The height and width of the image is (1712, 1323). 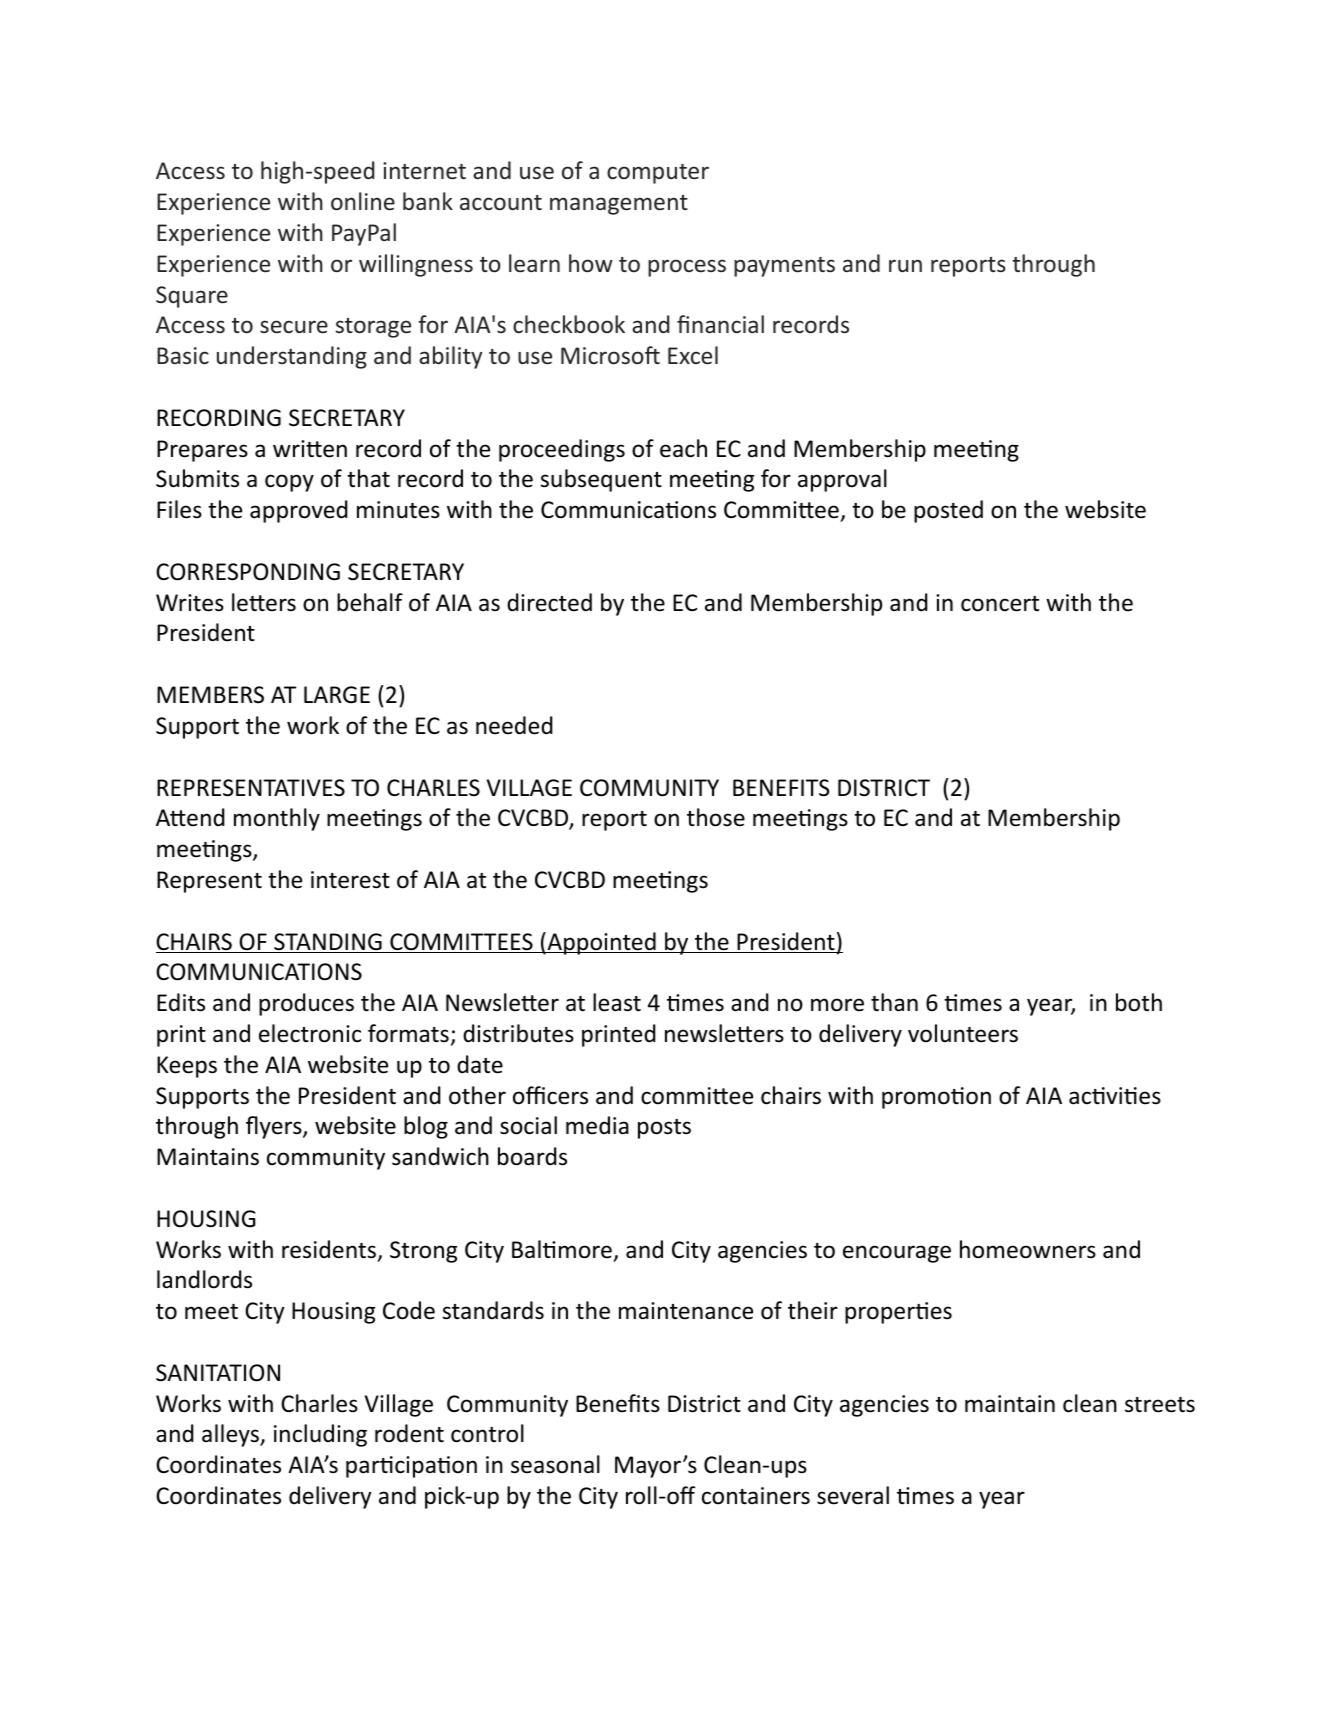 What do you see at coordinates (948, 511) in the image?
I see `posted` at bounding box center [948, 511].
